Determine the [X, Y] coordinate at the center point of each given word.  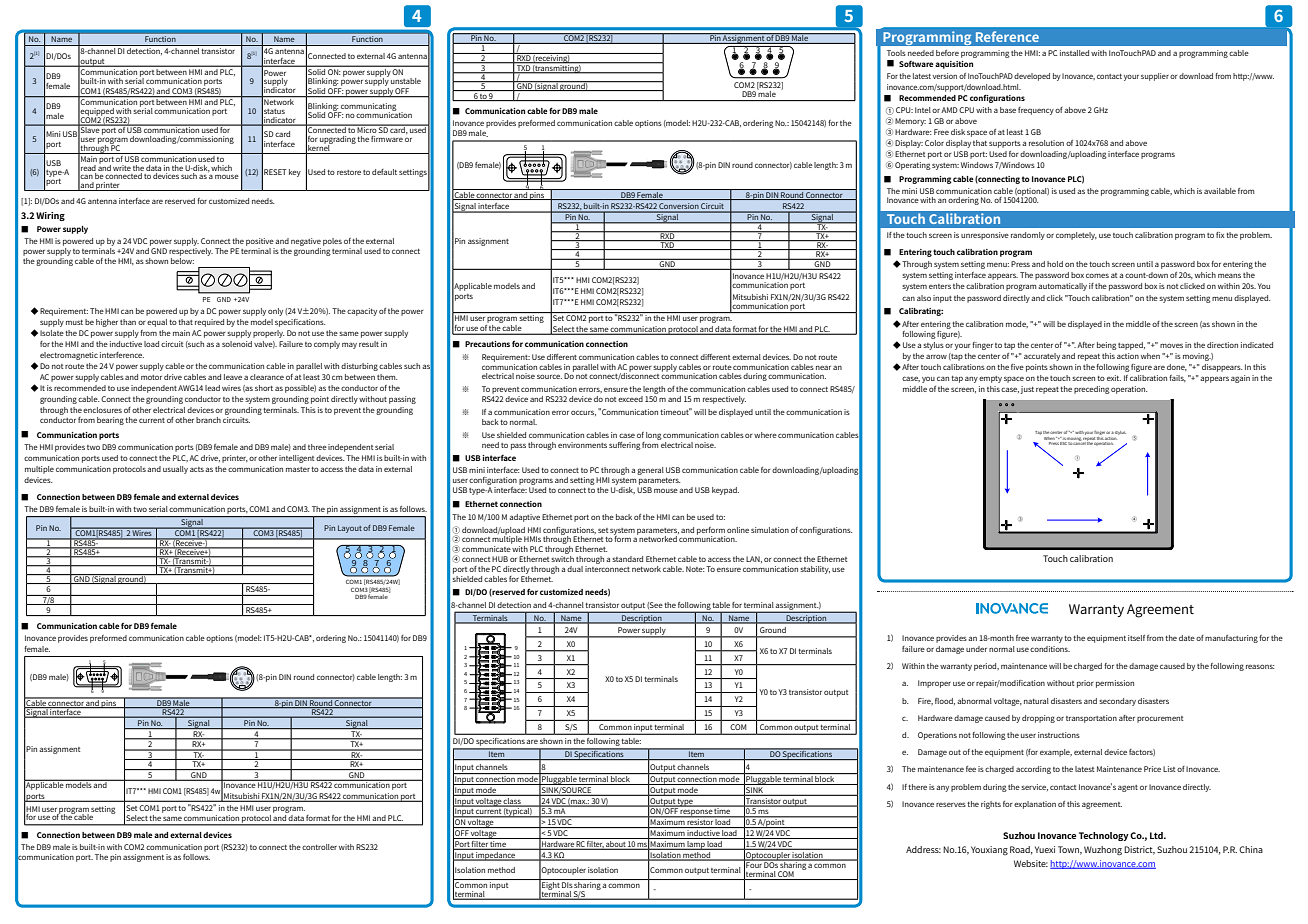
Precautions [487, 344]
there [917, 787]
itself [1136, 638]
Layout [350, 529]
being [1107, 346]
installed [1074, 53]
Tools [896, 53]
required [209, 323]
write [122, 168]
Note [695, 569]
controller [319, 847]
